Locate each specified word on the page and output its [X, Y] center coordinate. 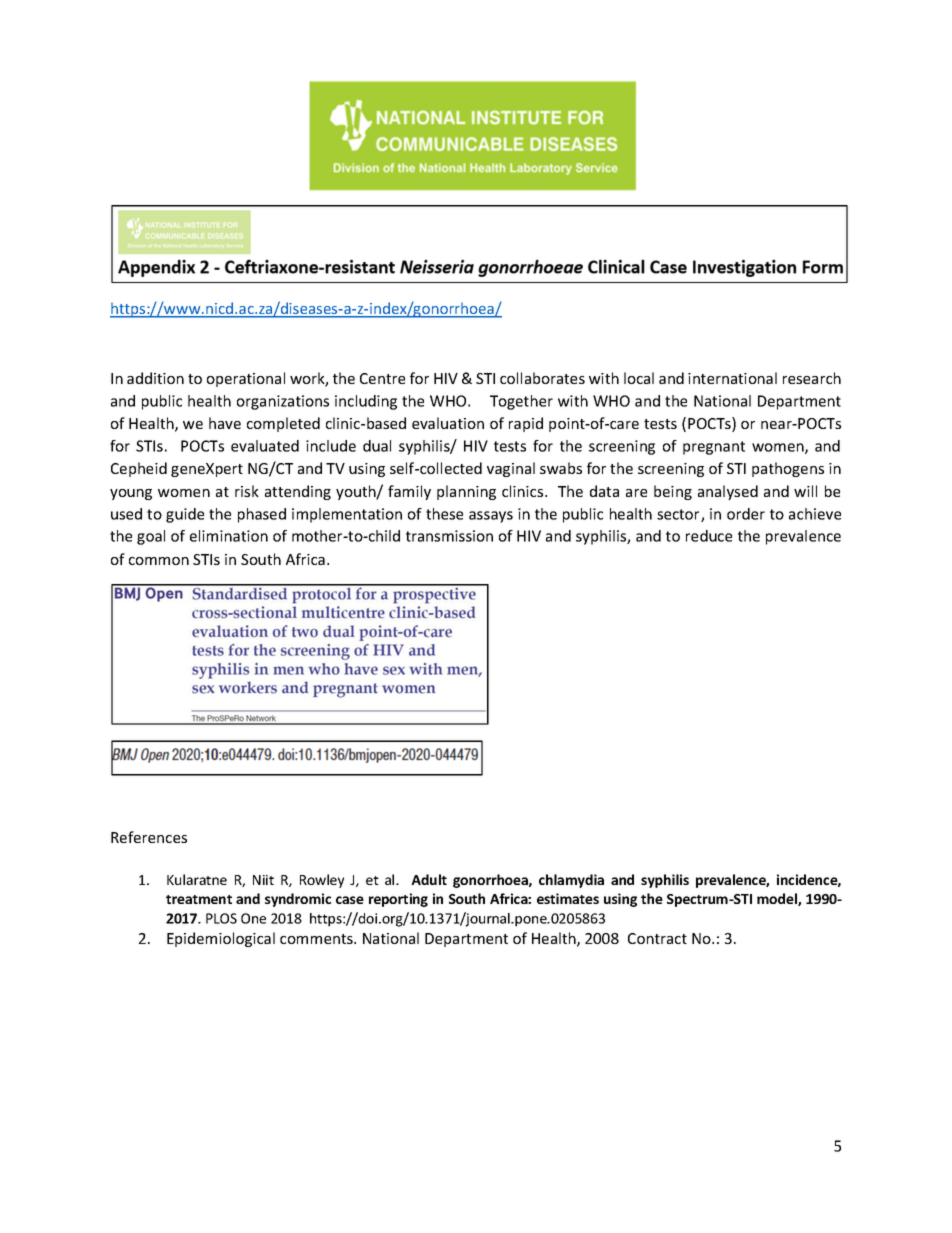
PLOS [221, 918]
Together [521, 402]
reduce [709, 536]
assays [491, 517]
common [159, 561]
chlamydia [571, 881]
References [149, 837]
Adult [429, 879]
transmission [449, 536]
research [812, 378]
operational [246, 379]
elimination [229, 536]
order [746, 514]
